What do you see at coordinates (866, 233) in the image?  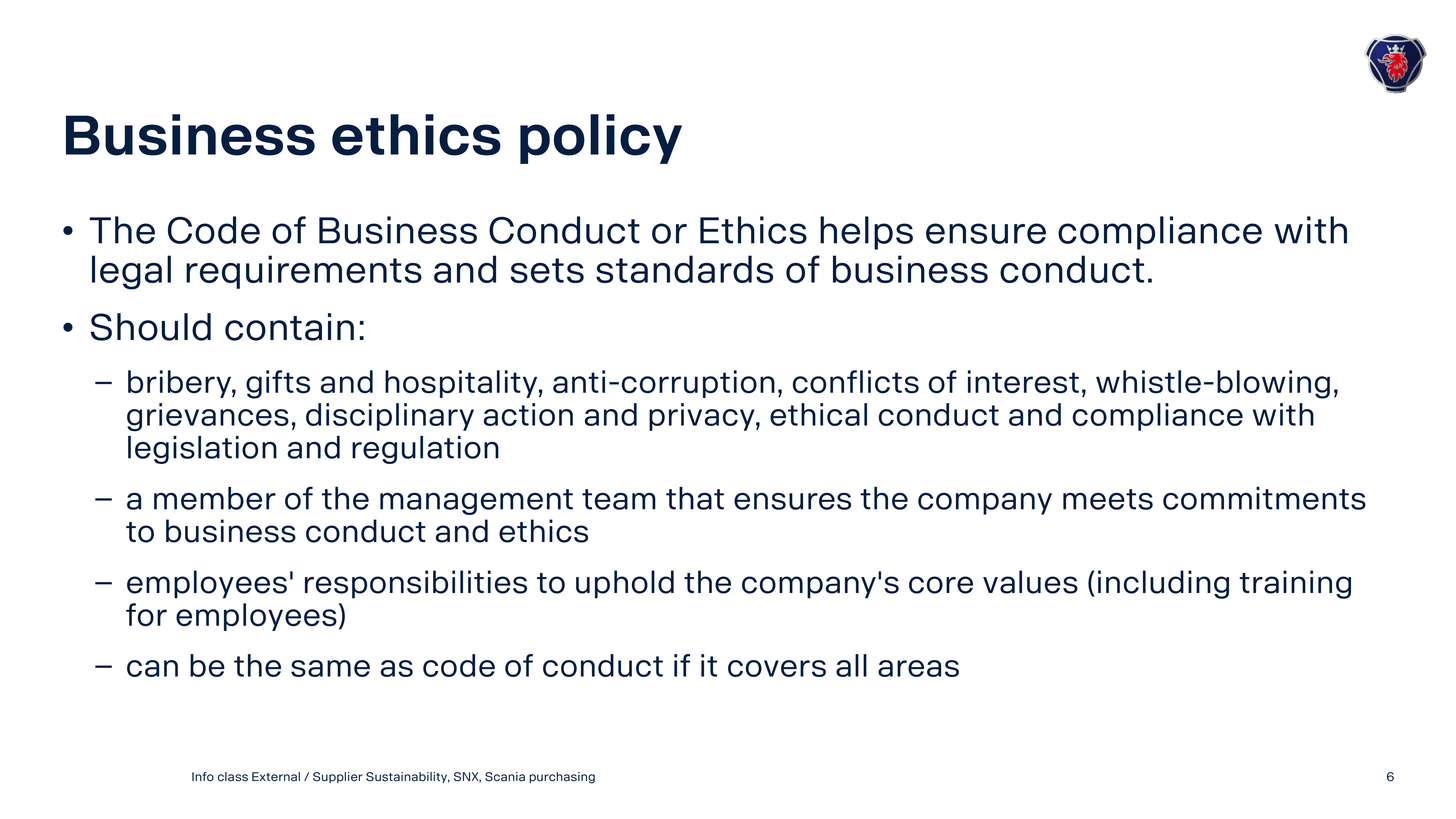 I see `helps` at bounding box center [866, 233].
